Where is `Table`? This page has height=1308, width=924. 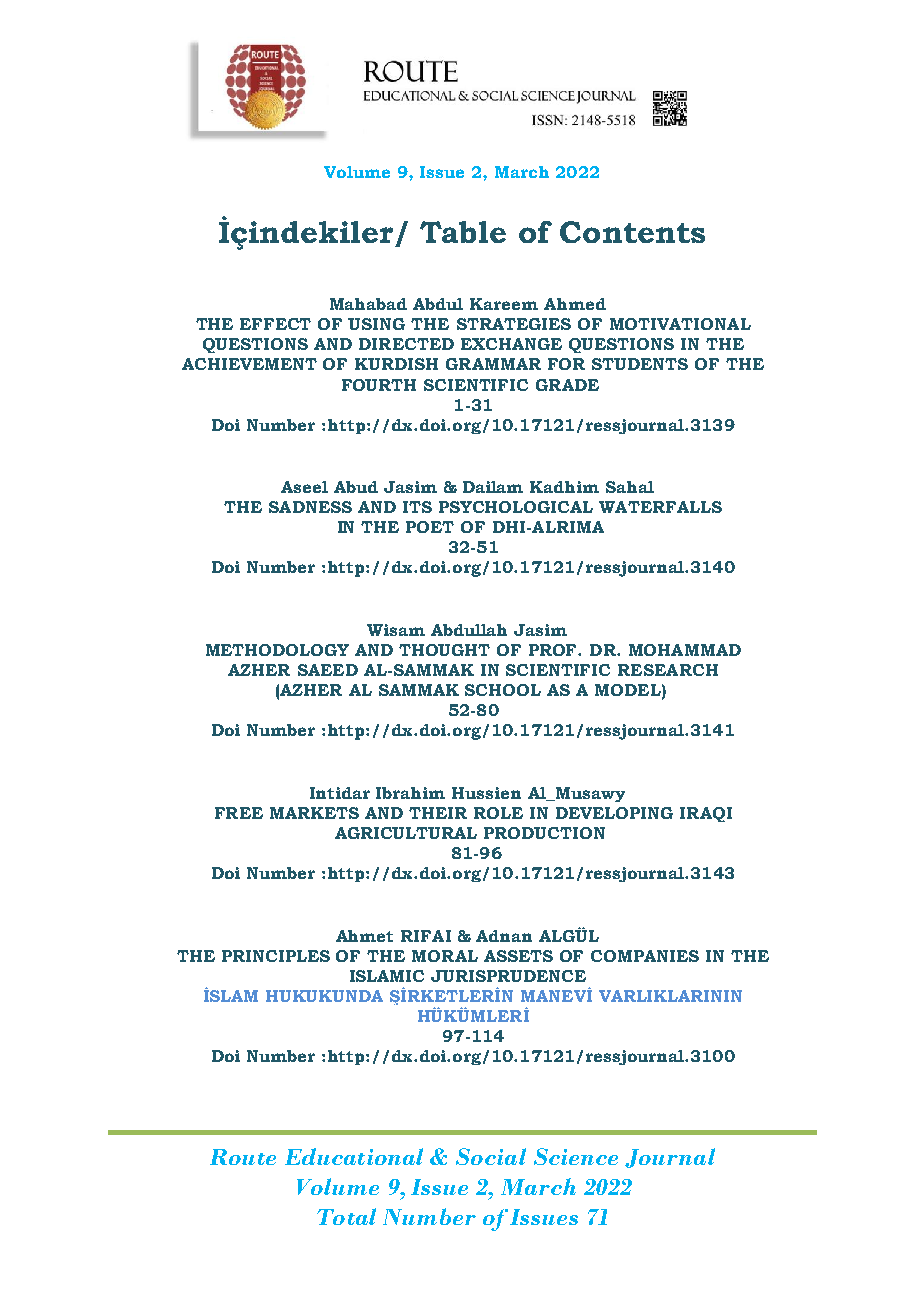 Table is located at coordinates (463, 232).
